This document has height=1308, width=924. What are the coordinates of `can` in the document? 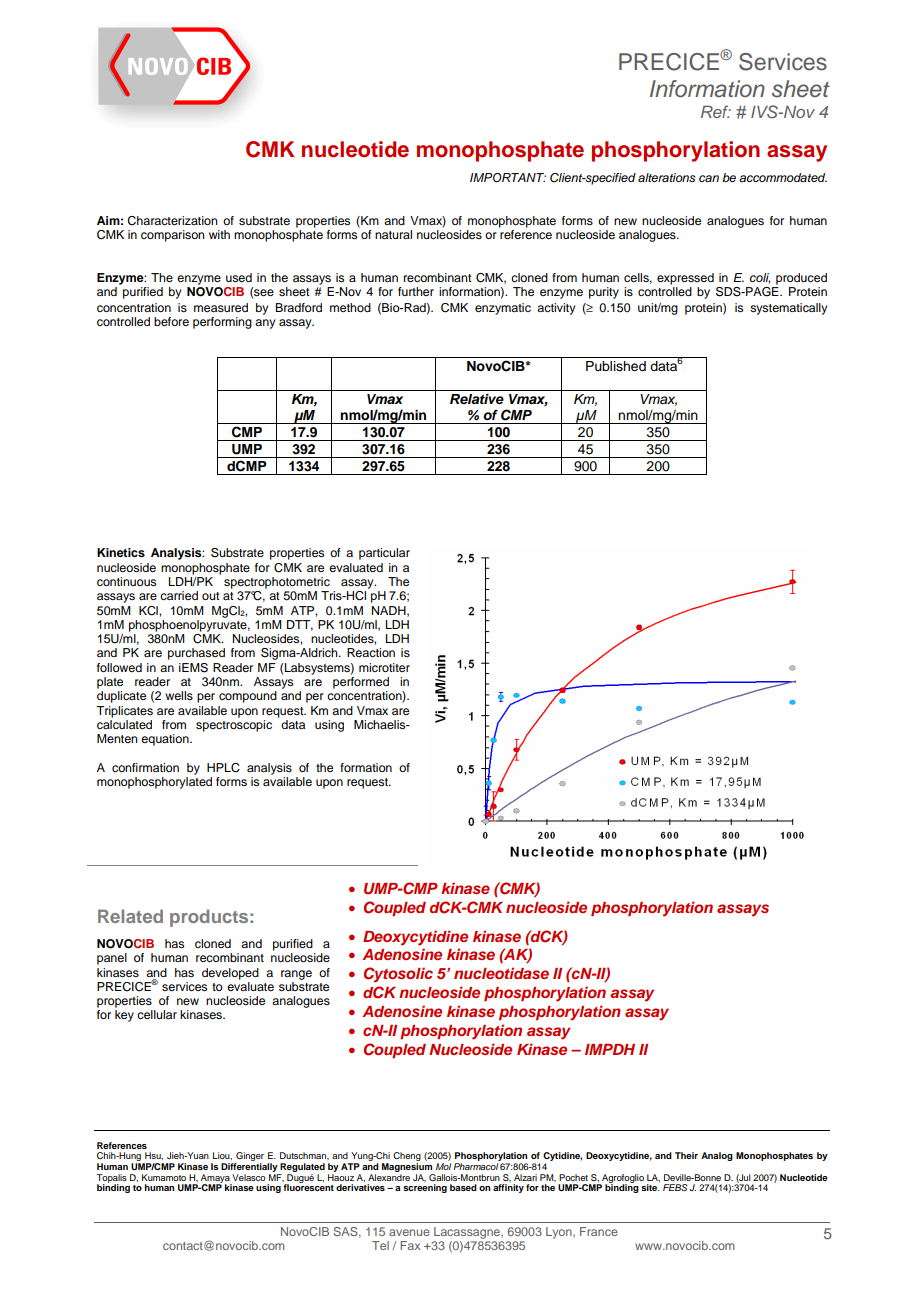 It's located at (709, 178).
